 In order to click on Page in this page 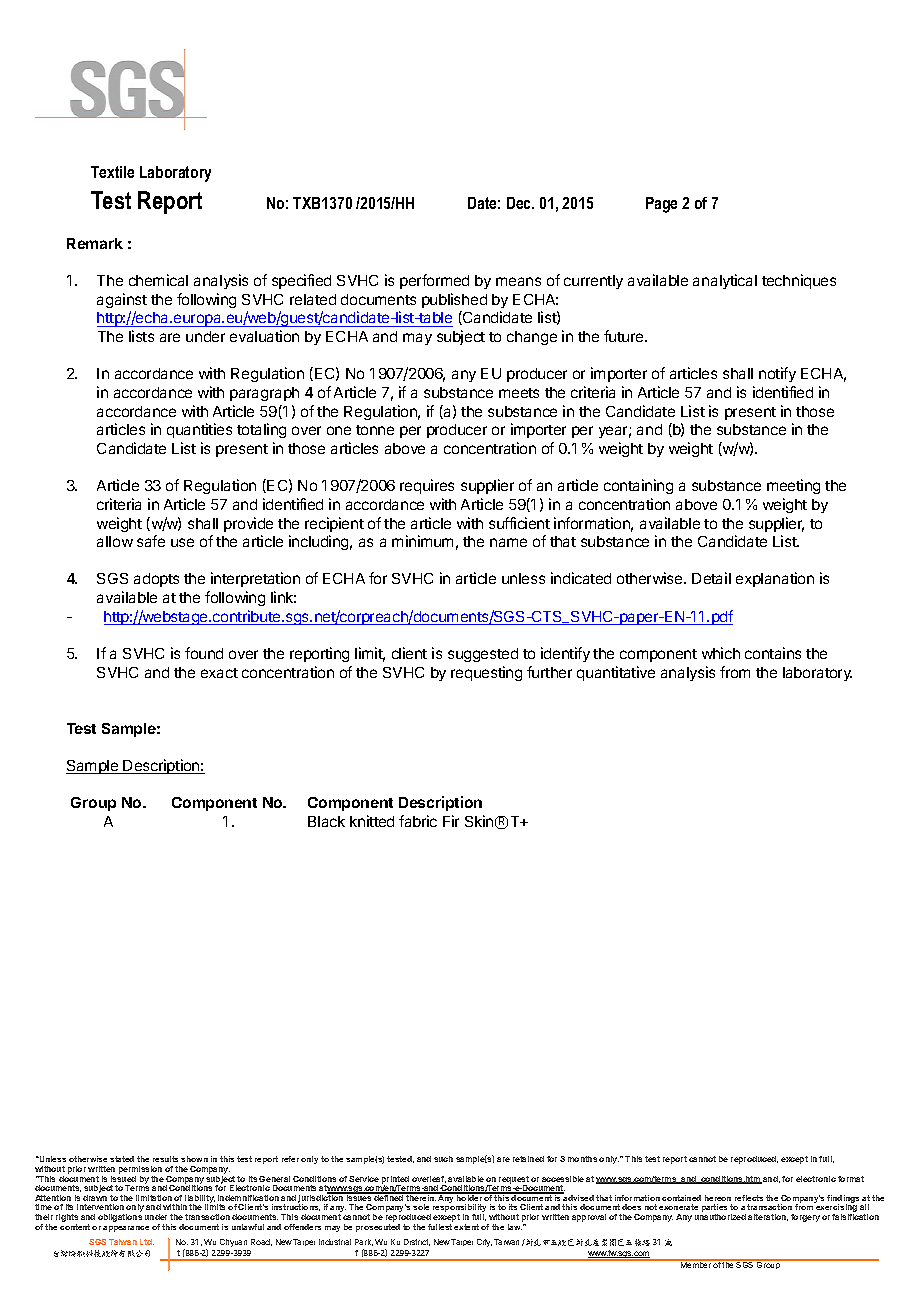, I will do `click(661, 205)`.
